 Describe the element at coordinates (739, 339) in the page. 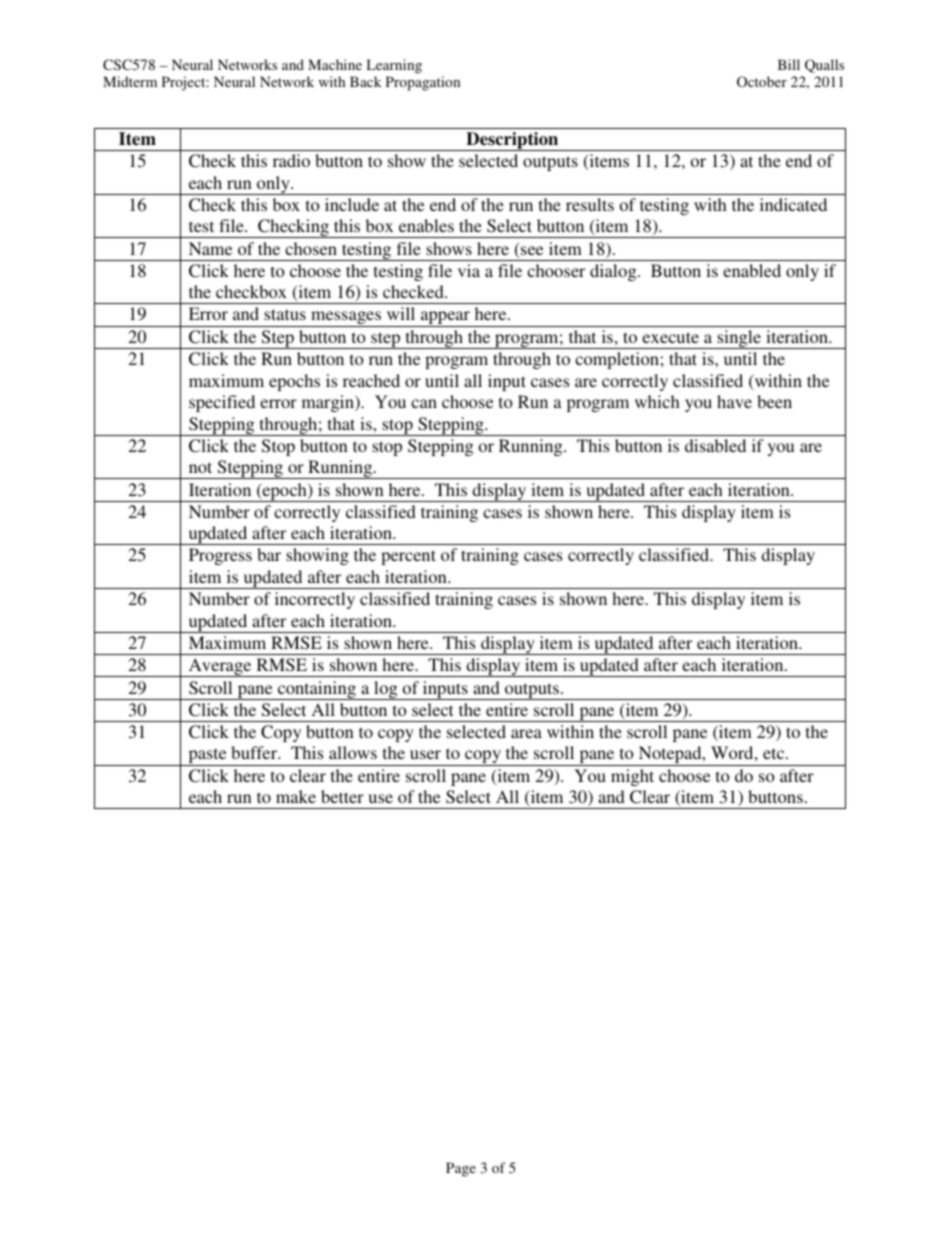

I see `single` at that location.
